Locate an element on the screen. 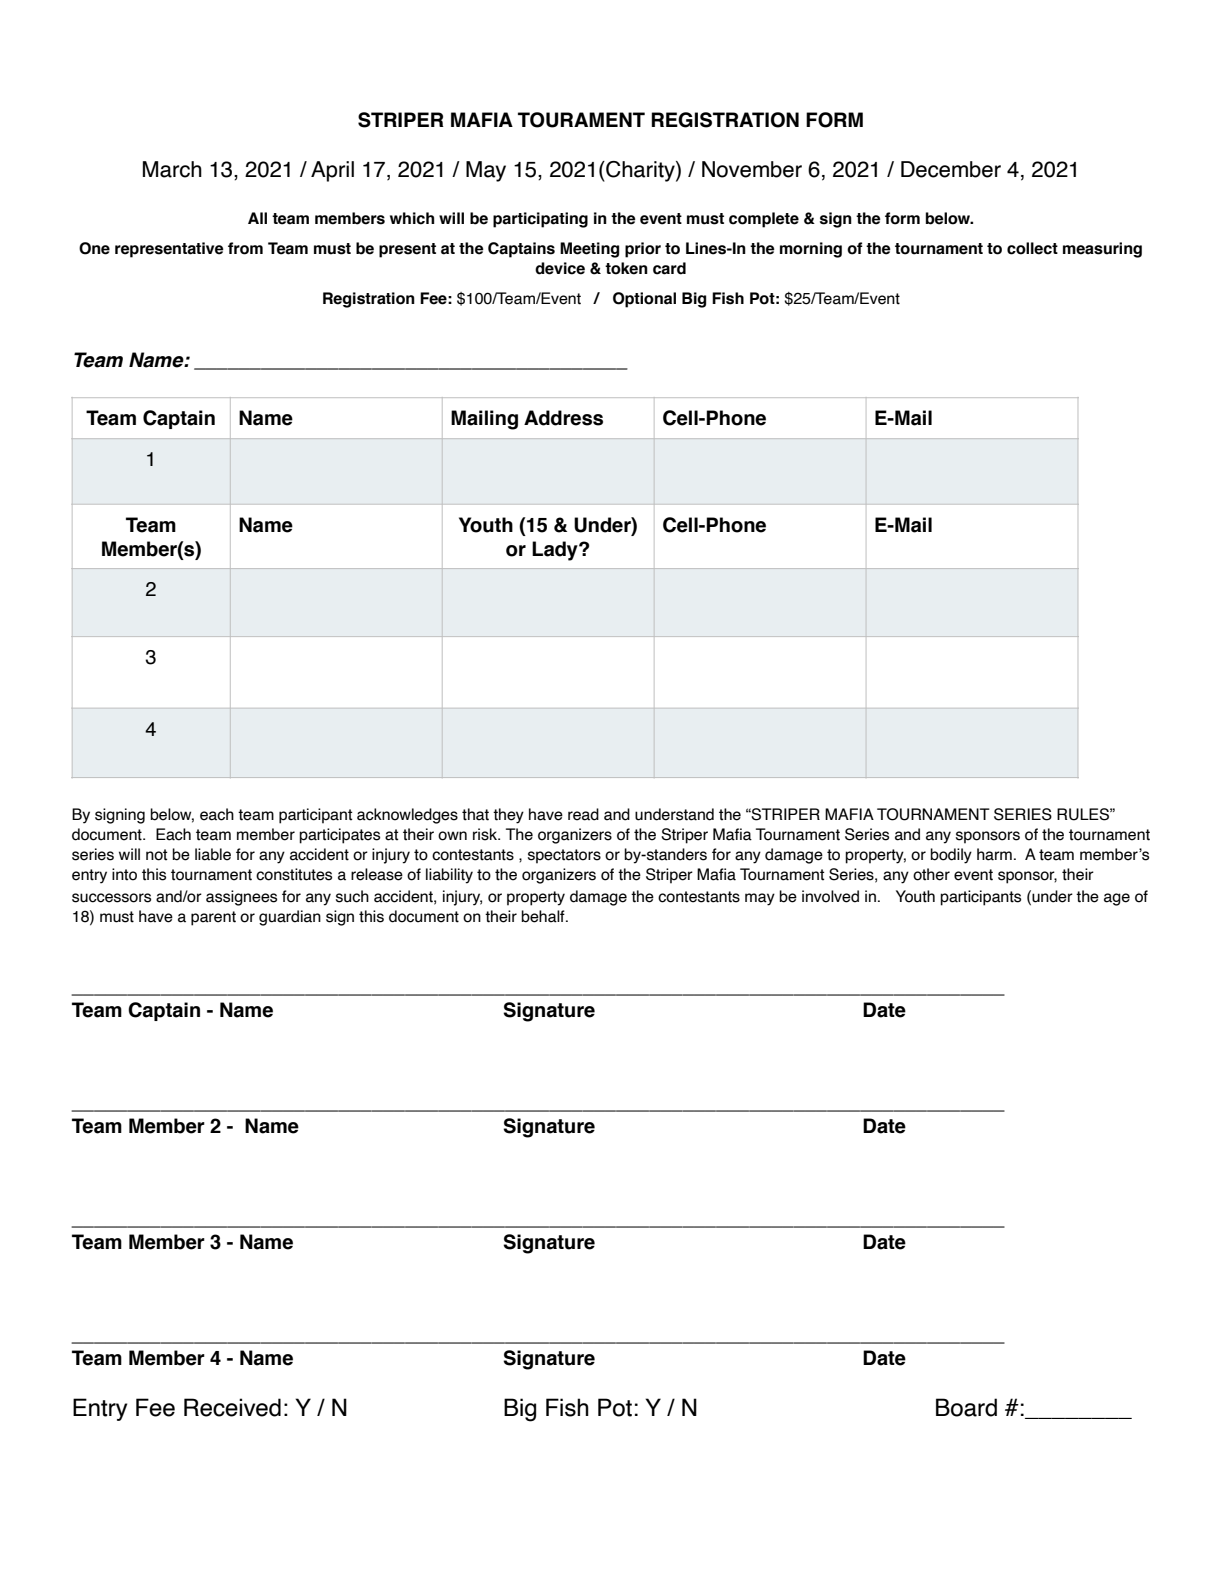 The height and width of the screenshot is (1582, 1222). involved is located at coordinates (830, 896).
